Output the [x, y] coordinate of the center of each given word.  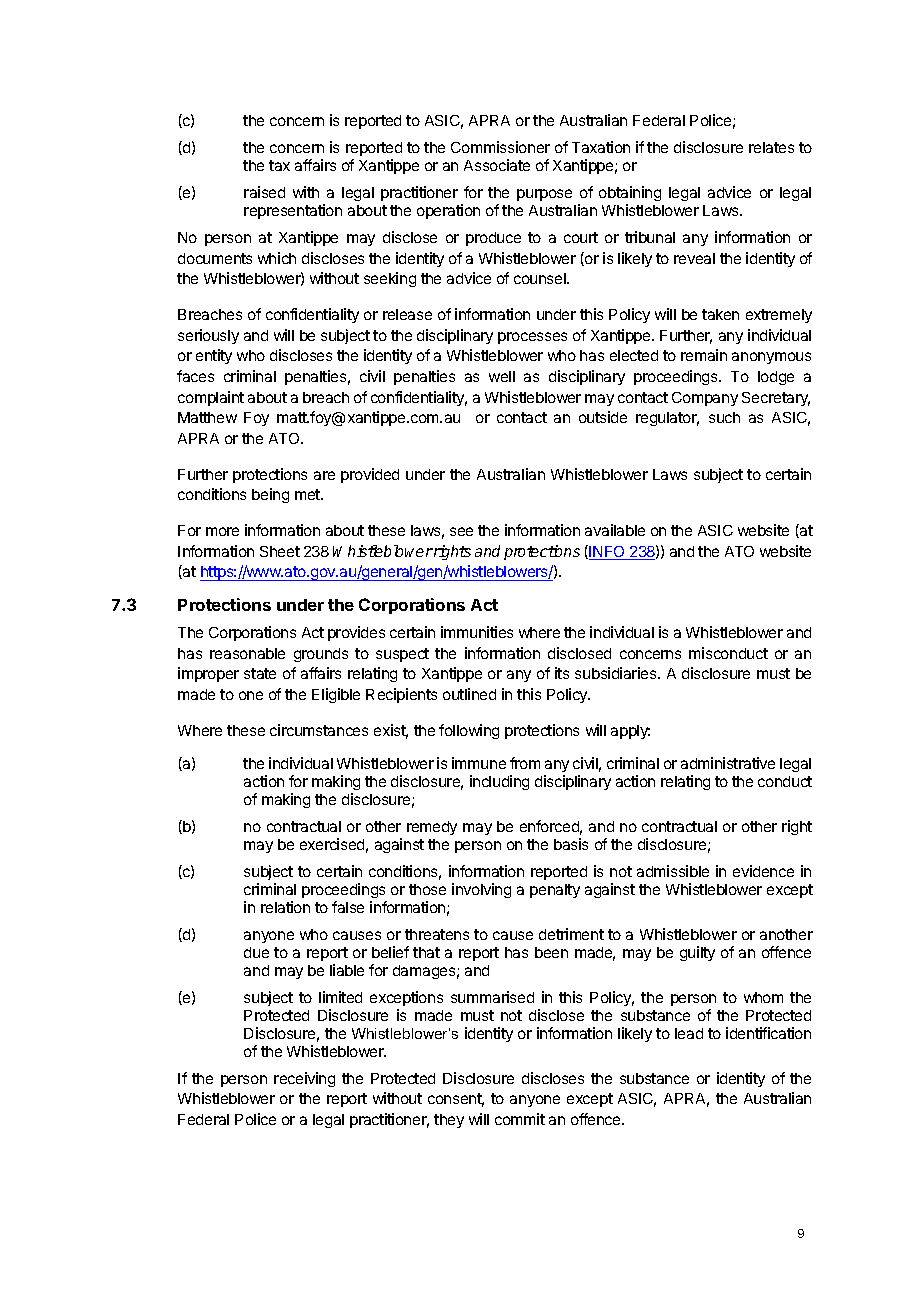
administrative [728, 763]
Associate [497, 165]
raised [264, 192]
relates [771, 147]
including [499, 782]
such [724, 417]
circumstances [319, 730]
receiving [304, 1079]
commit [520, 1119]
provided [370, 475]
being [270, 495]
